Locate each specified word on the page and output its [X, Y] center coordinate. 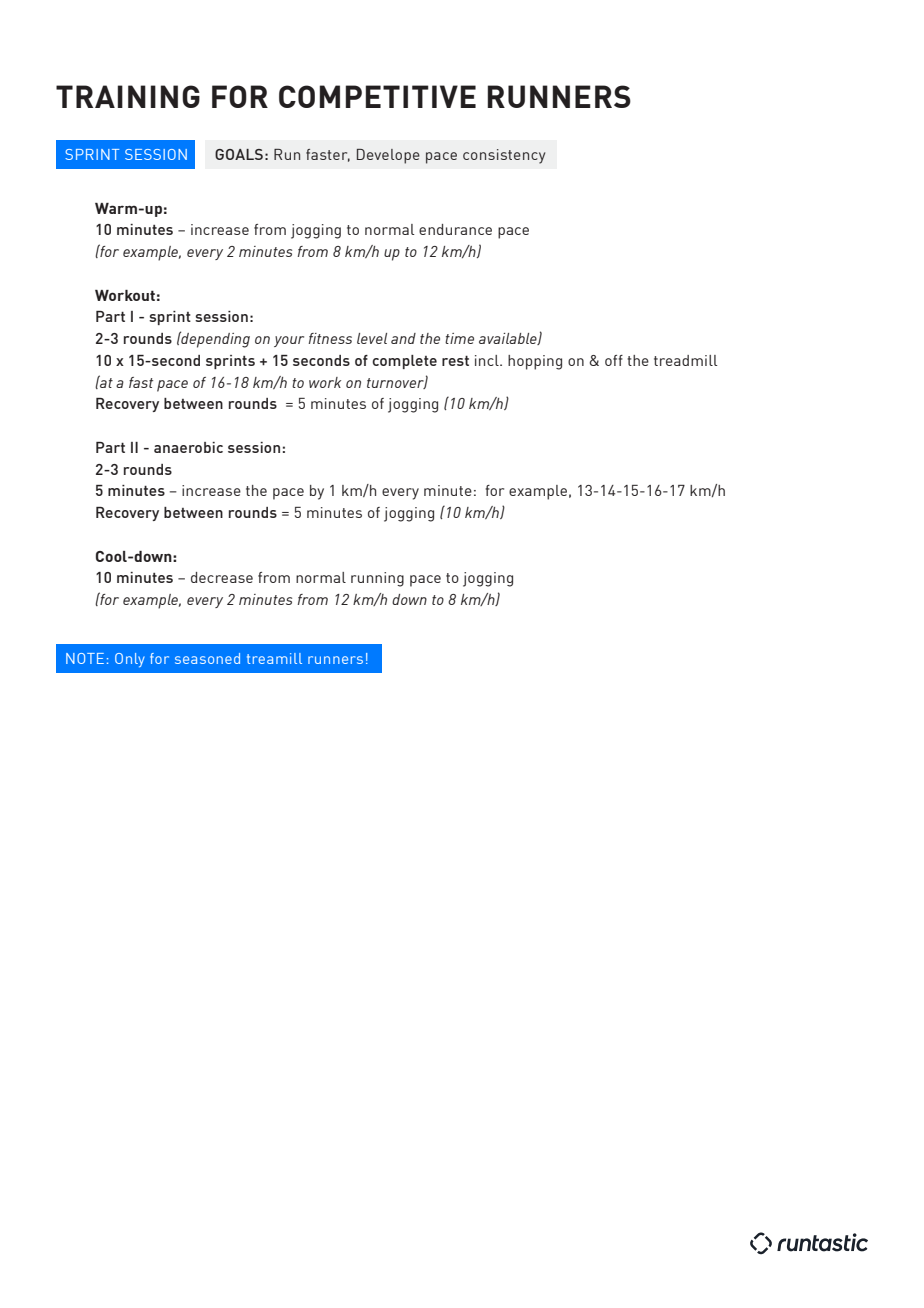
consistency [504, 156]
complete [404, 362]
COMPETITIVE [377, 96]
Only [130, 660]
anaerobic [188, 447]
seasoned [207, 658]
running [377, 579]
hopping [535, 362]
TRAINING [128, 96]
